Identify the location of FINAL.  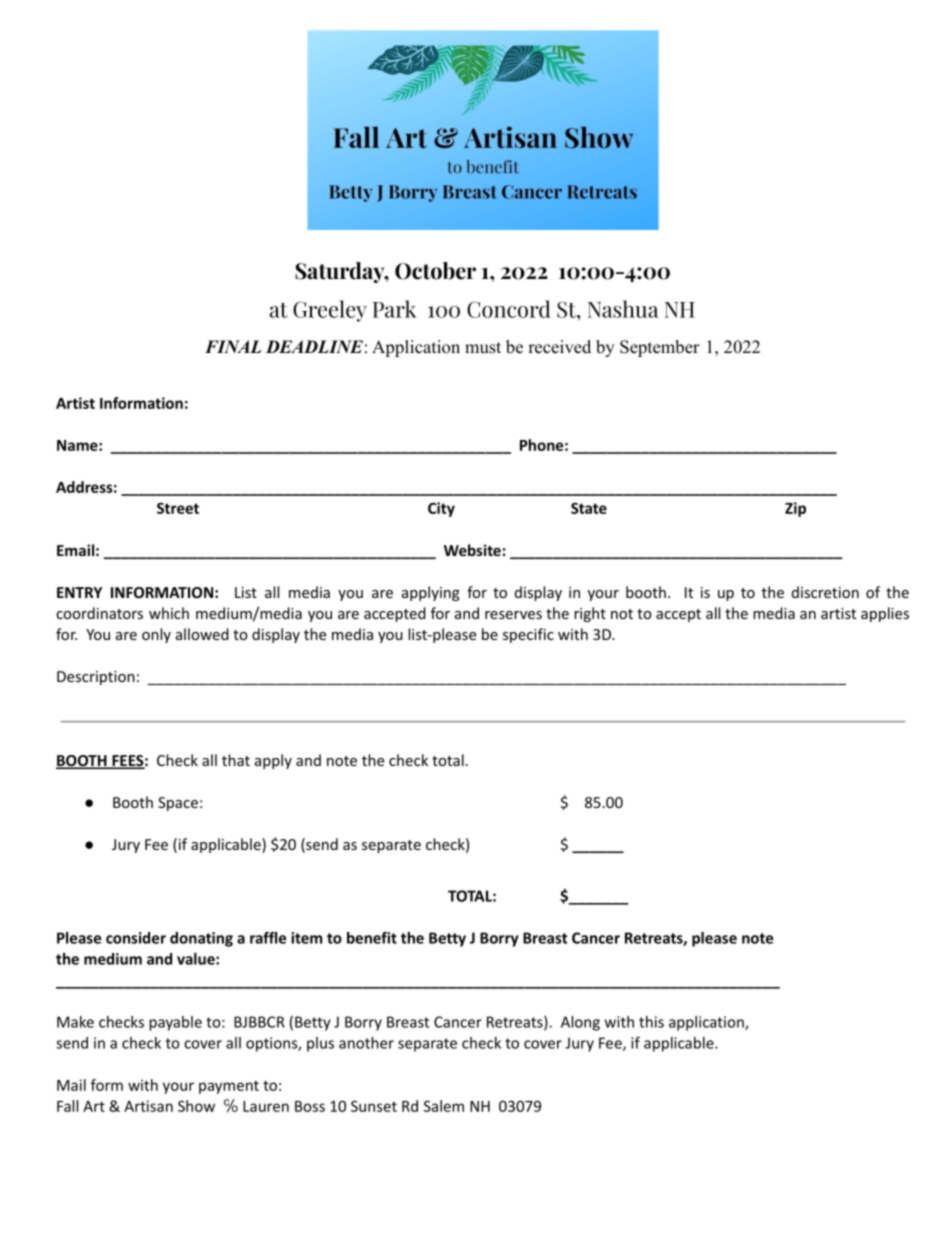
(233, 346).
